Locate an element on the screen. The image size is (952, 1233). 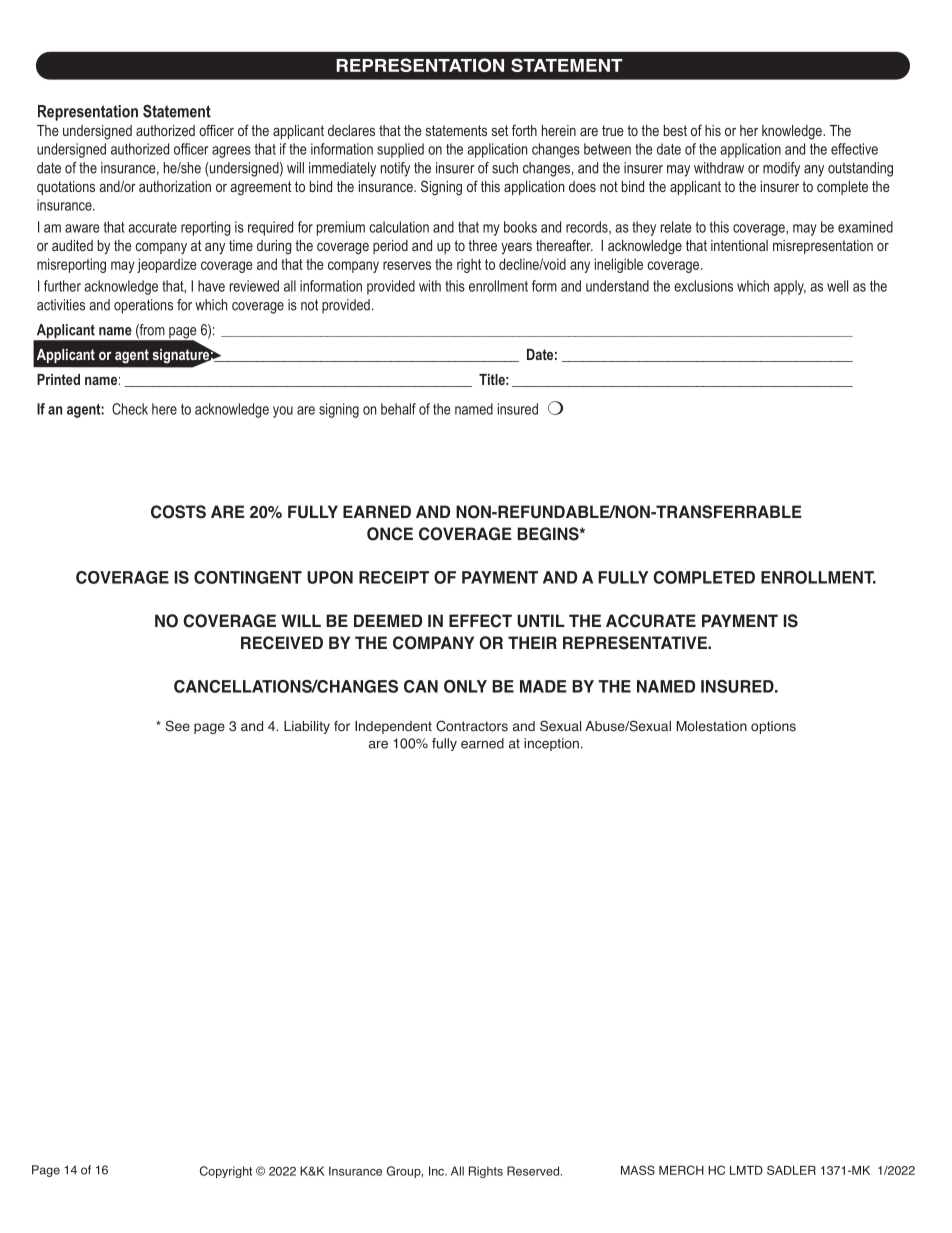
MASS is located at coordinates (638, 1170).
